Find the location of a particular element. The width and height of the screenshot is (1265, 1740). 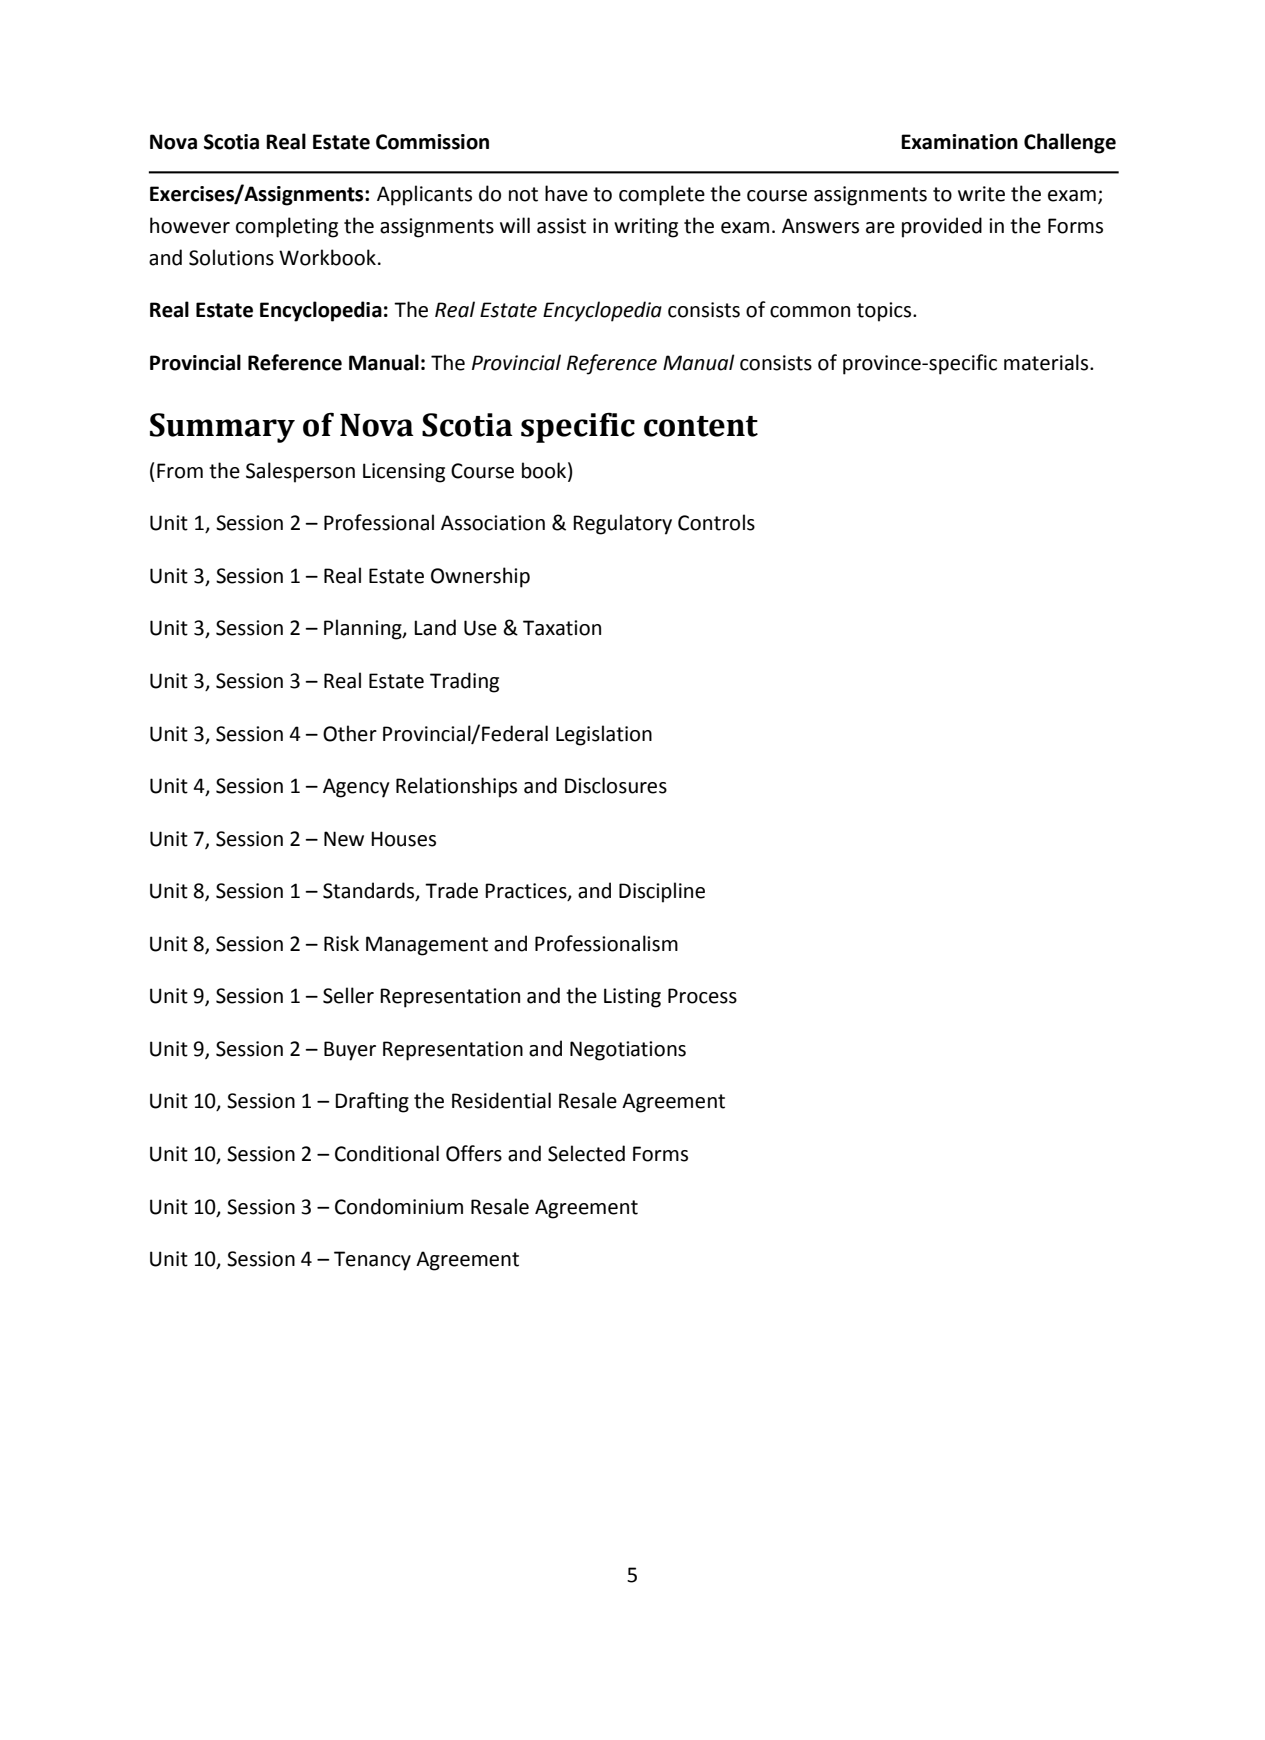

write is located at coordinates (981, 194).
